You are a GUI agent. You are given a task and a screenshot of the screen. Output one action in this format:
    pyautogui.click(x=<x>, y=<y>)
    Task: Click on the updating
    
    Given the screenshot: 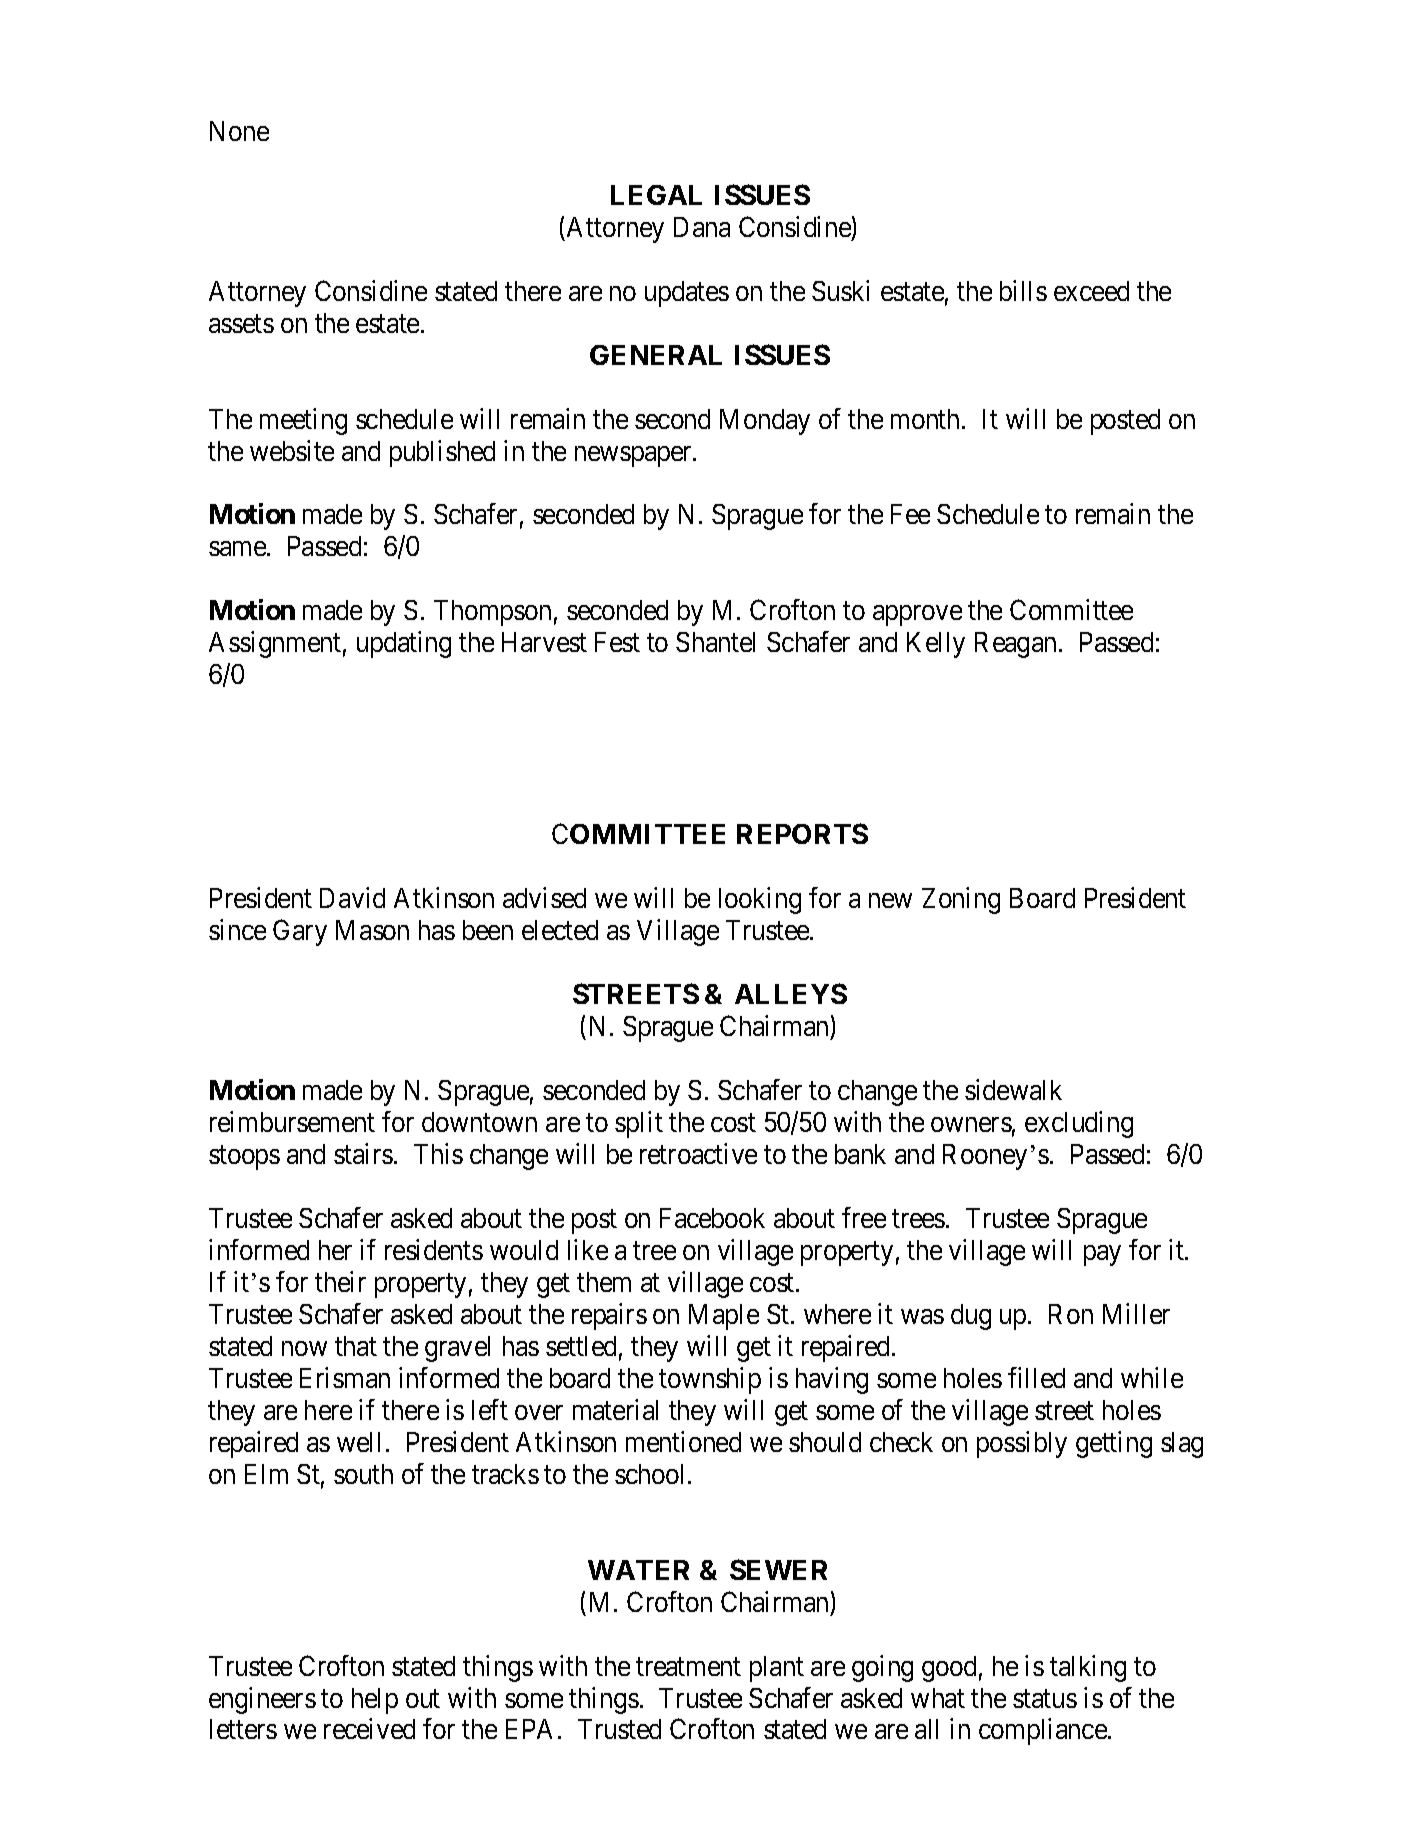 What is the action you would take?
    pyautogui.click(x=404, y=644)
